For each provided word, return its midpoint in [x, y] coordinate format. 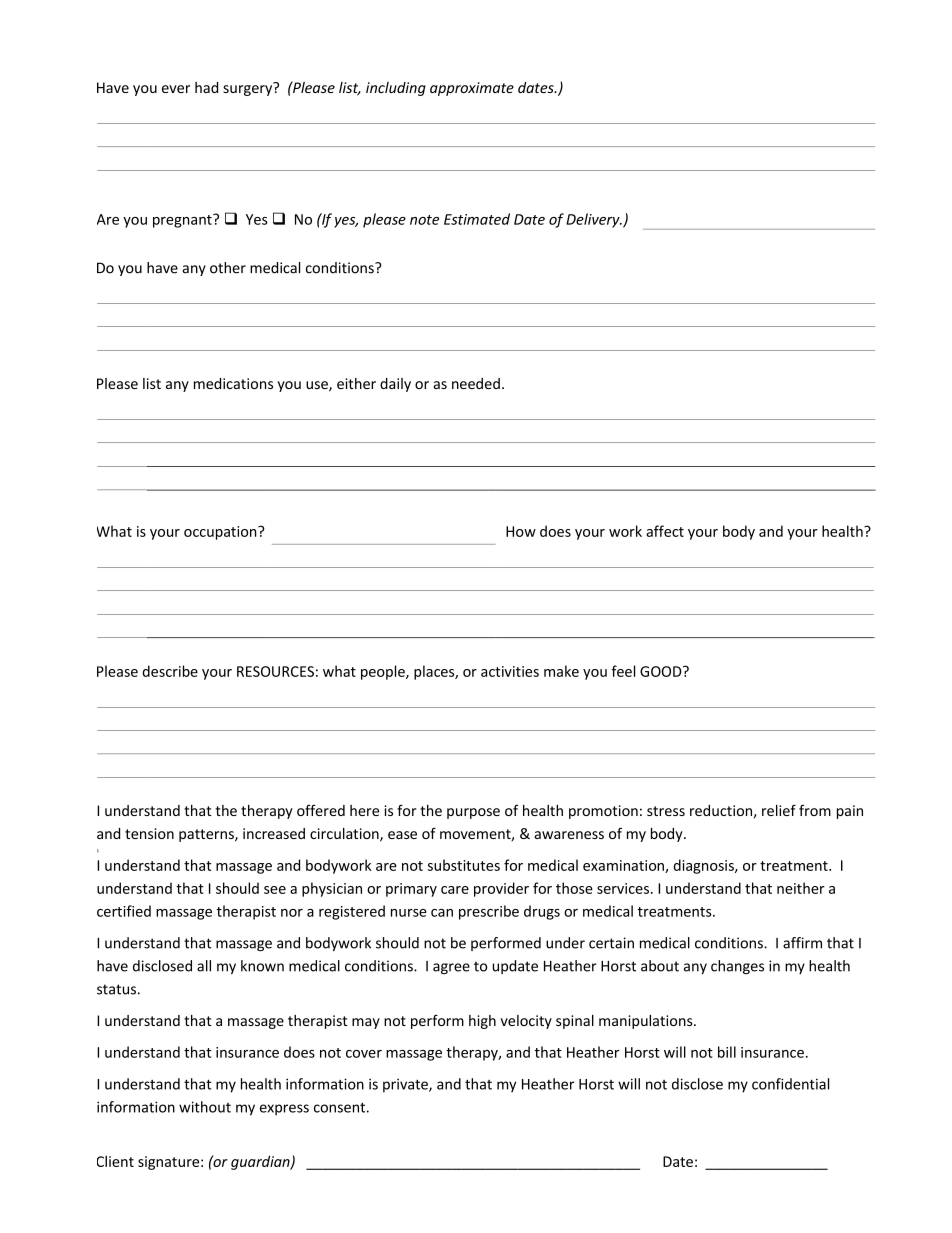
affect [665, 531]
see [275, 890]
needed [476, 383]
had [206, 87]
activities [510, 671]
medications [233, 383]
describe [170, 671]
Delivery [594, 220]
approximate [472, 89]
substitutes [464, 865]
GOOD [662, 671]
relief [779, 810]
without [205, 1107]
